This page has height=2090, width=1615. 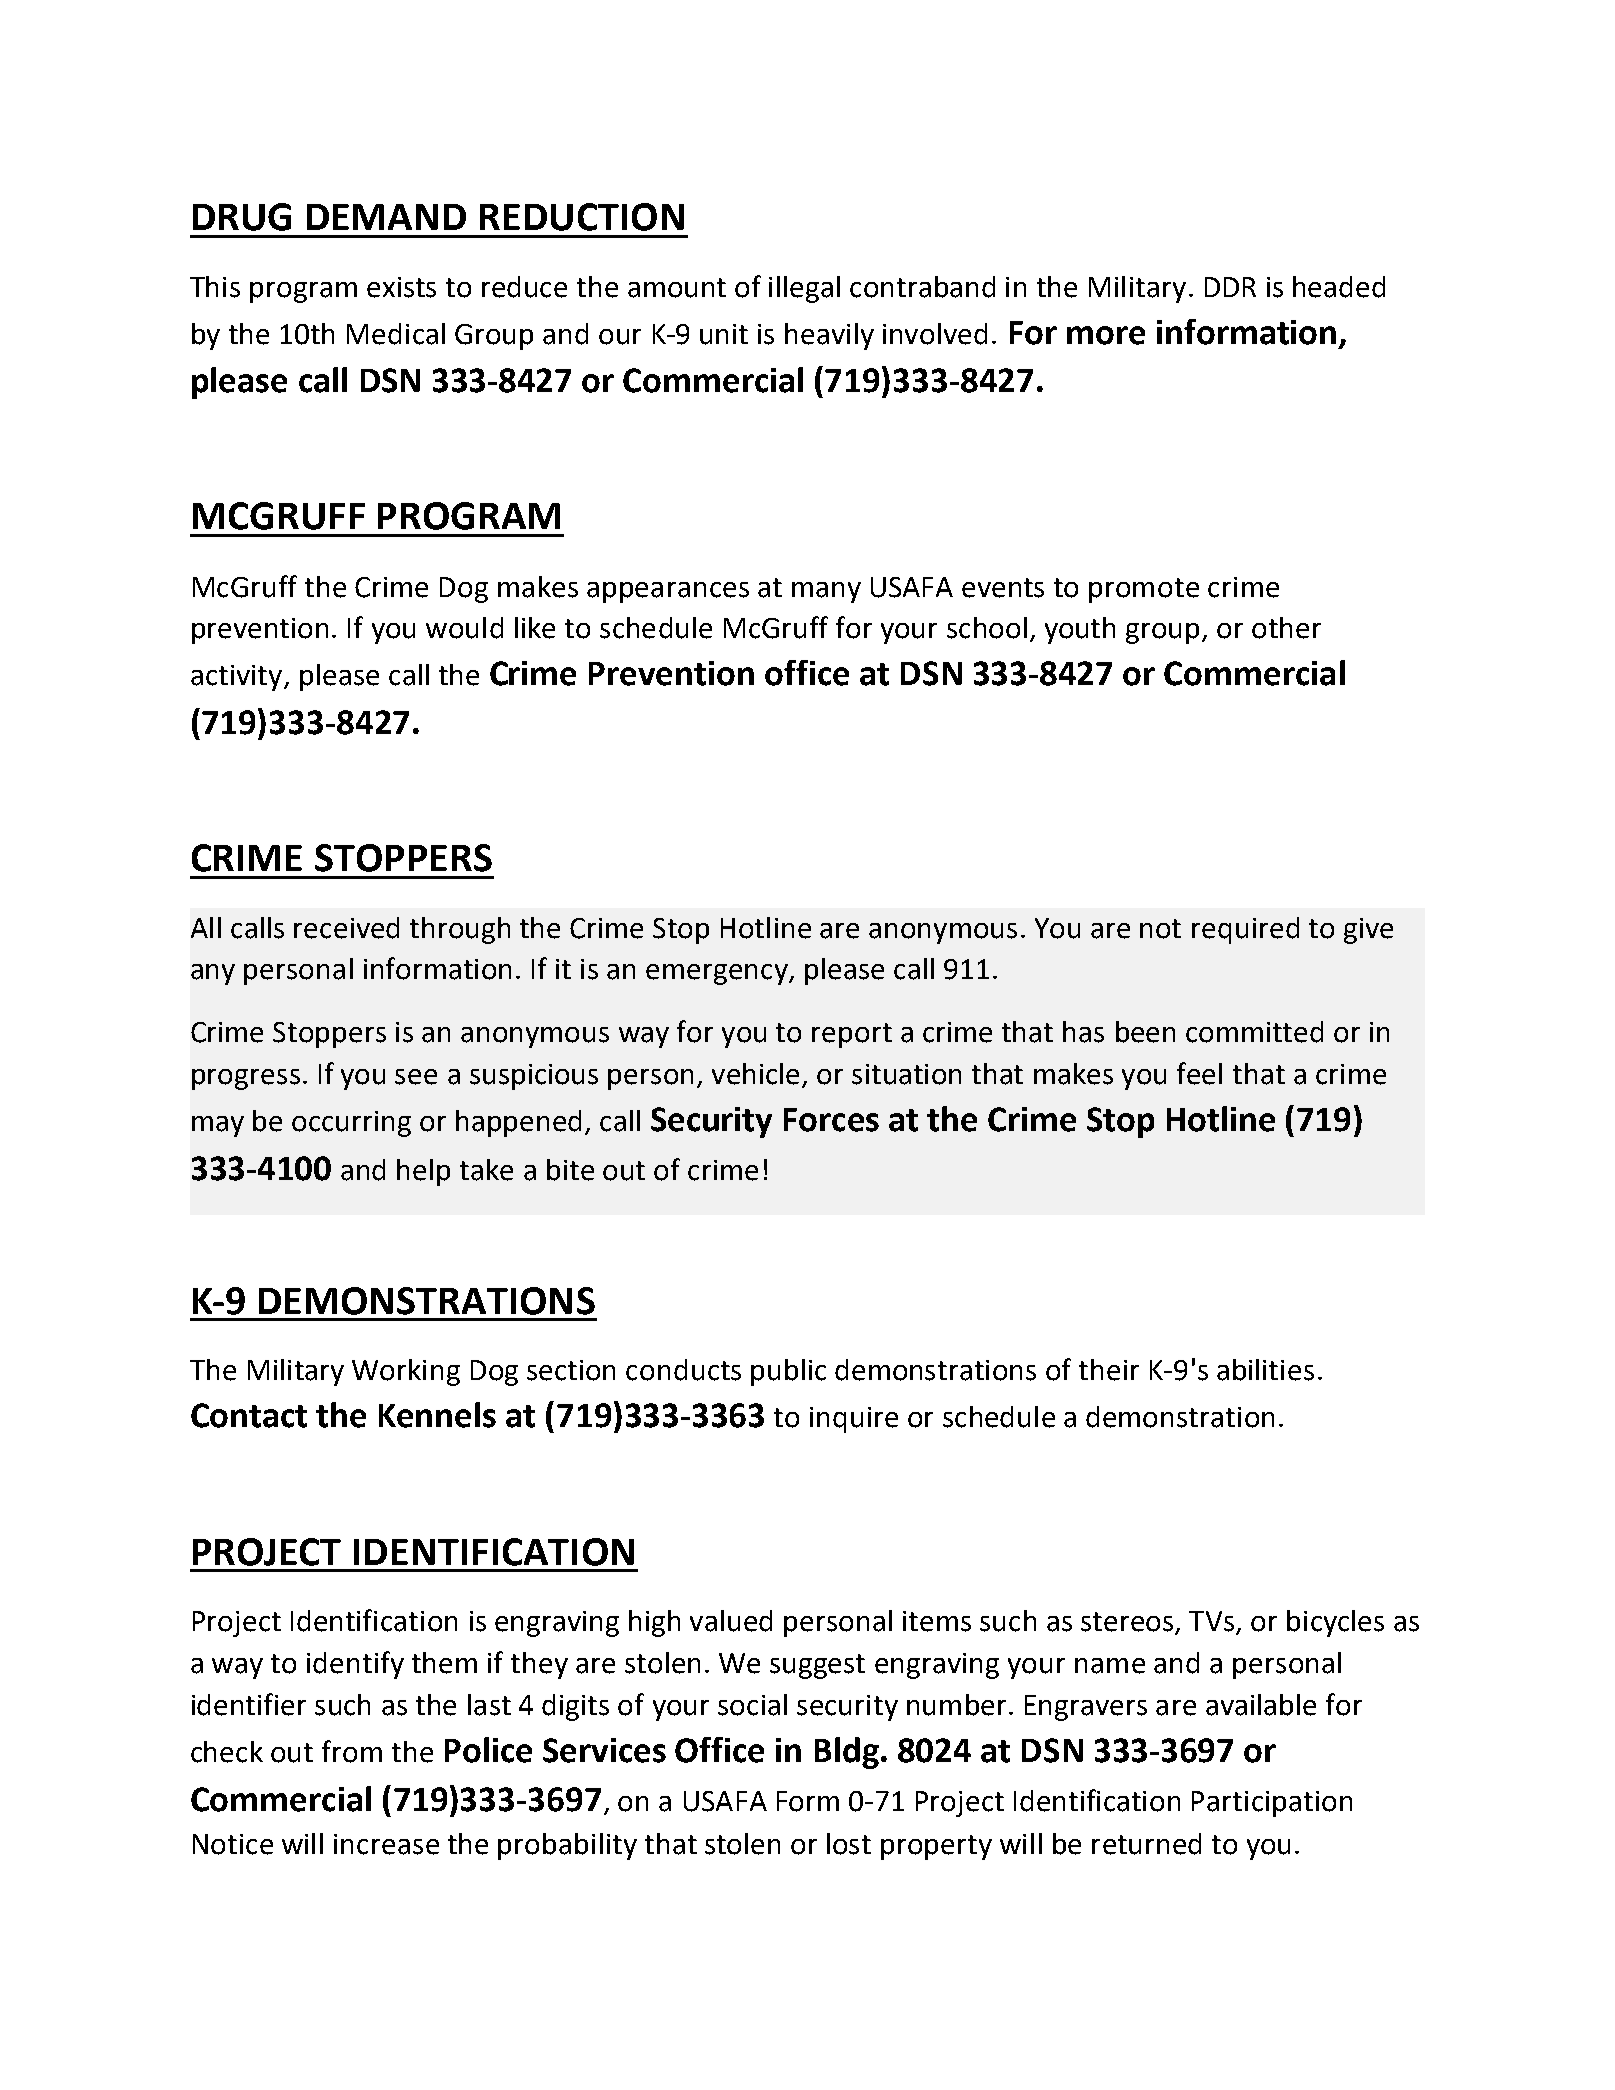 I want to click on DDR, so click(x=1230, y=287).
